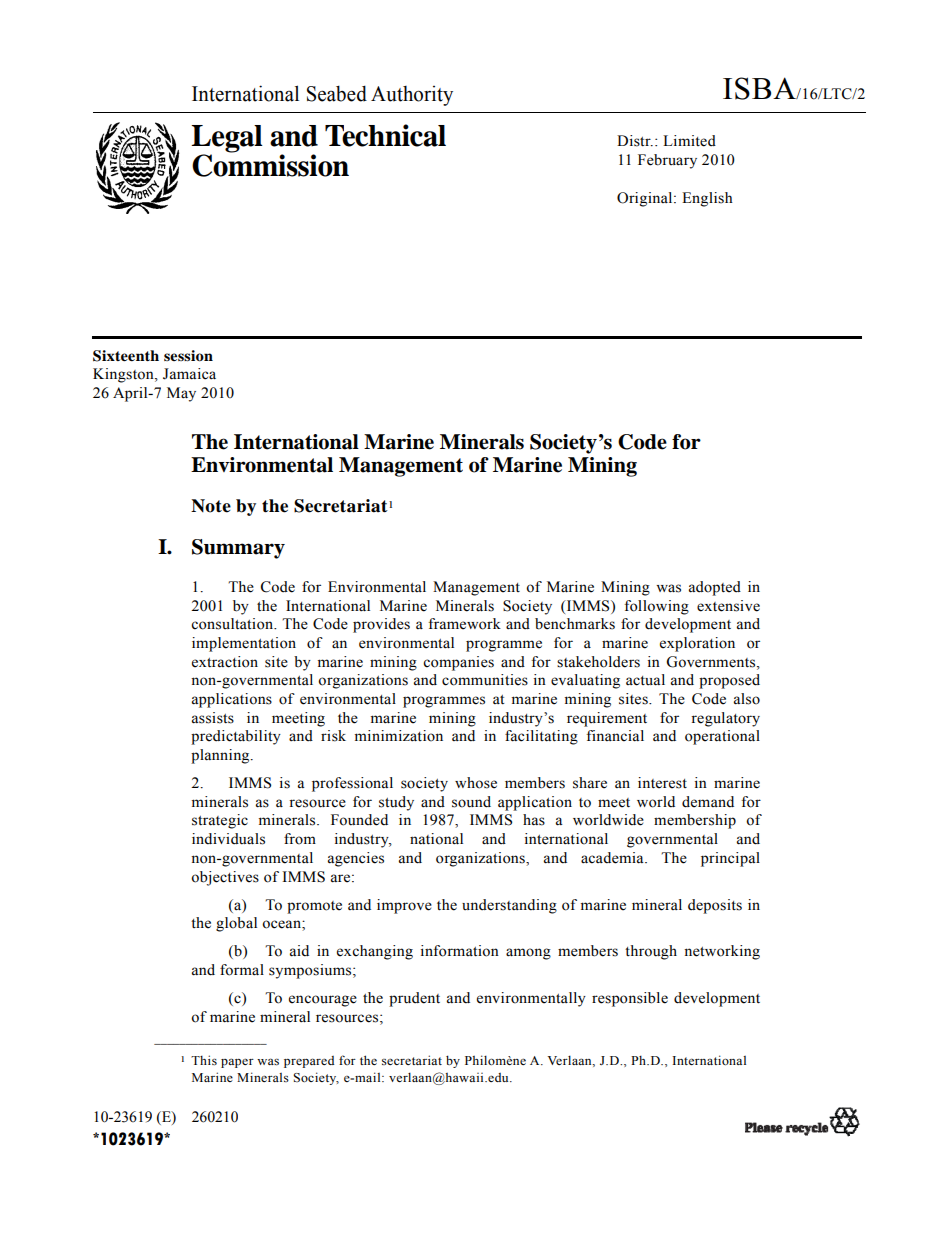 Image resolution: width=952 pixels, height=1233 pixels. Describe the element at coordinates (204, 1060) in the document. I see `This` at that location.
